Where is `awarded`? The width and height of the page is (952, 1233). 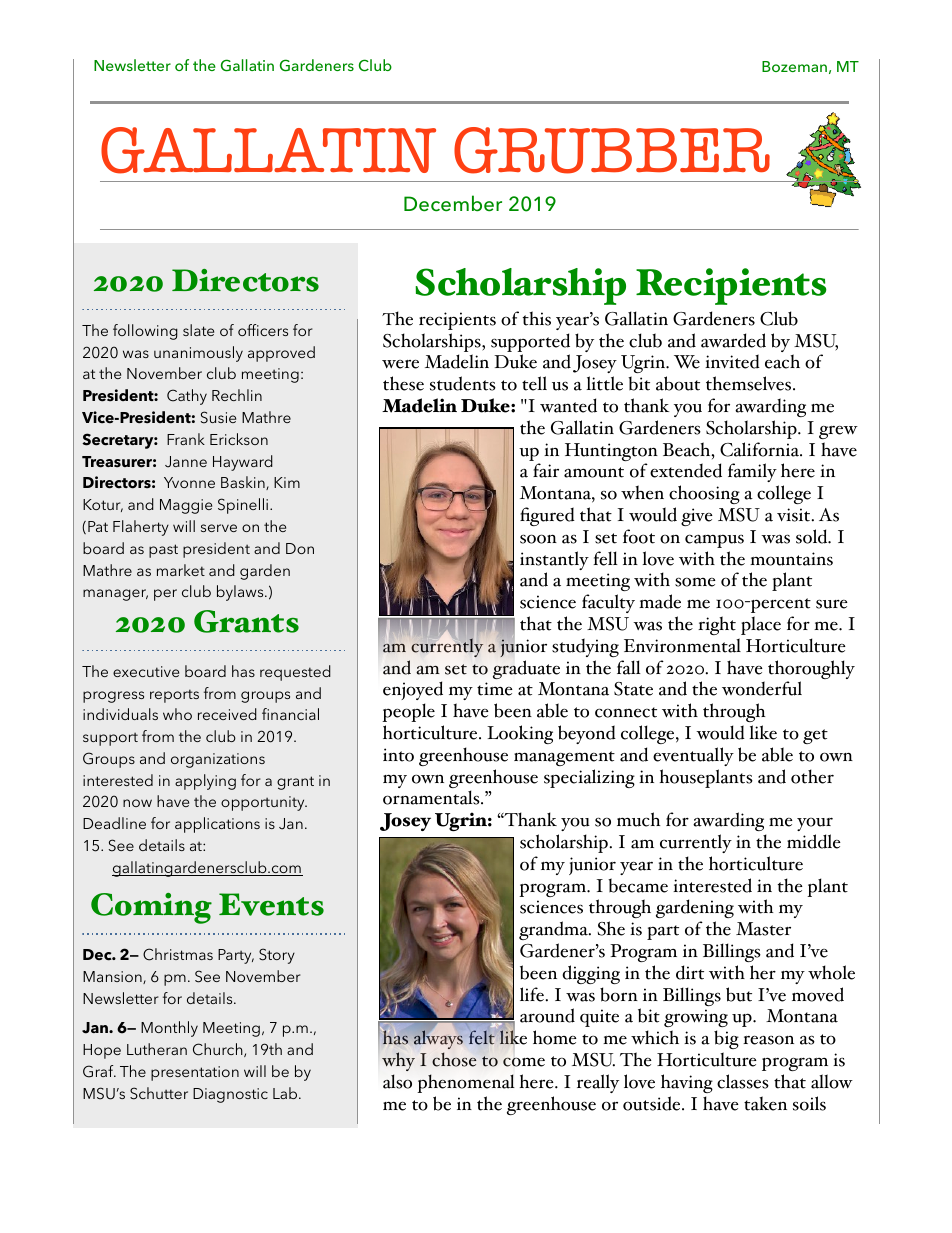
awarded is located at coordinates (733, 340).
